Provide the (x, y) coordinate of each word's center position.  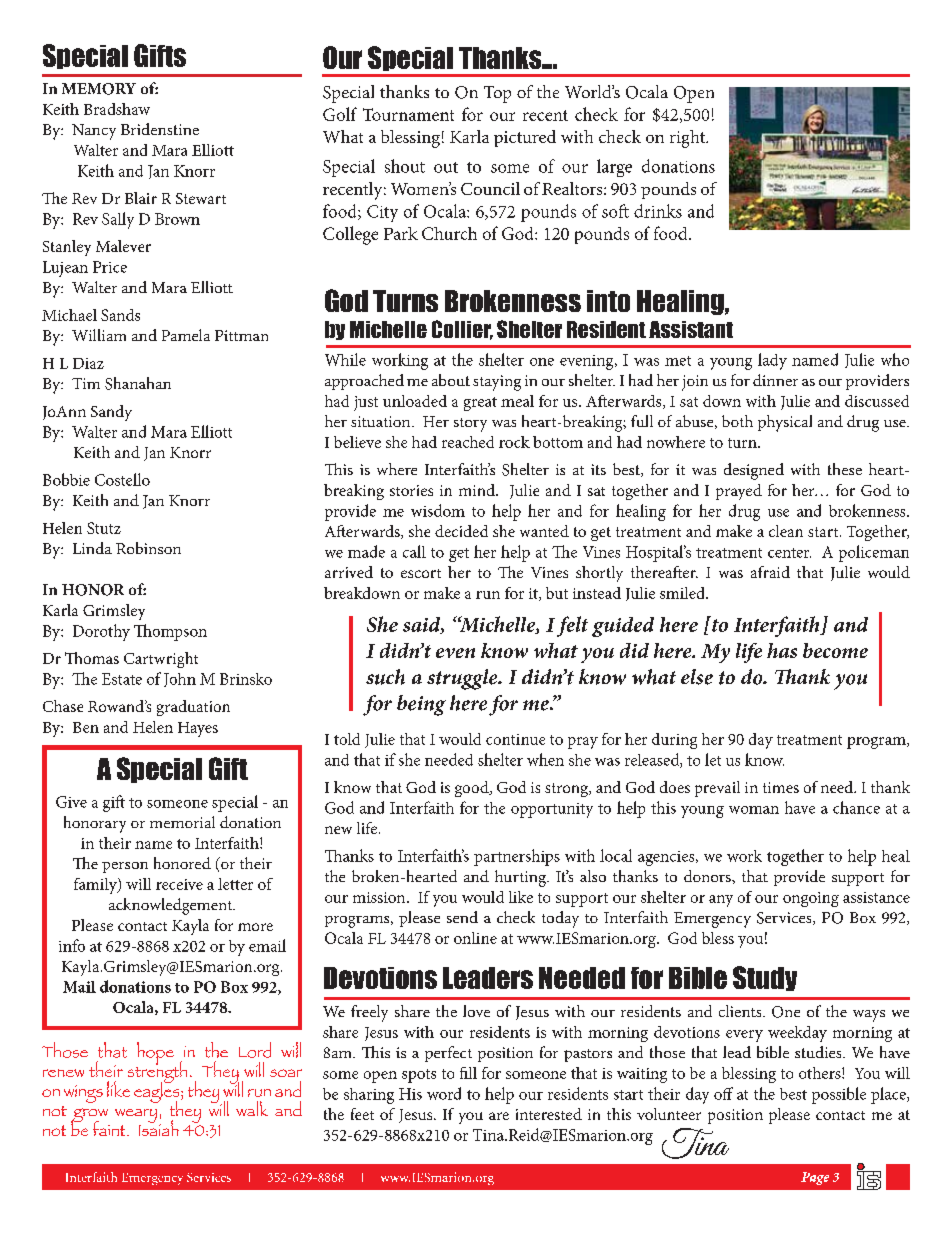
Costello (122, 479)
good (473, 789)
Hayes (198, 729)
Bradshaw (117, 109)
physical (785, 423)
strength (157, 1072)
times (781, 787)
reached (468, 442)
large (614, 168)
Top (497, 94)
